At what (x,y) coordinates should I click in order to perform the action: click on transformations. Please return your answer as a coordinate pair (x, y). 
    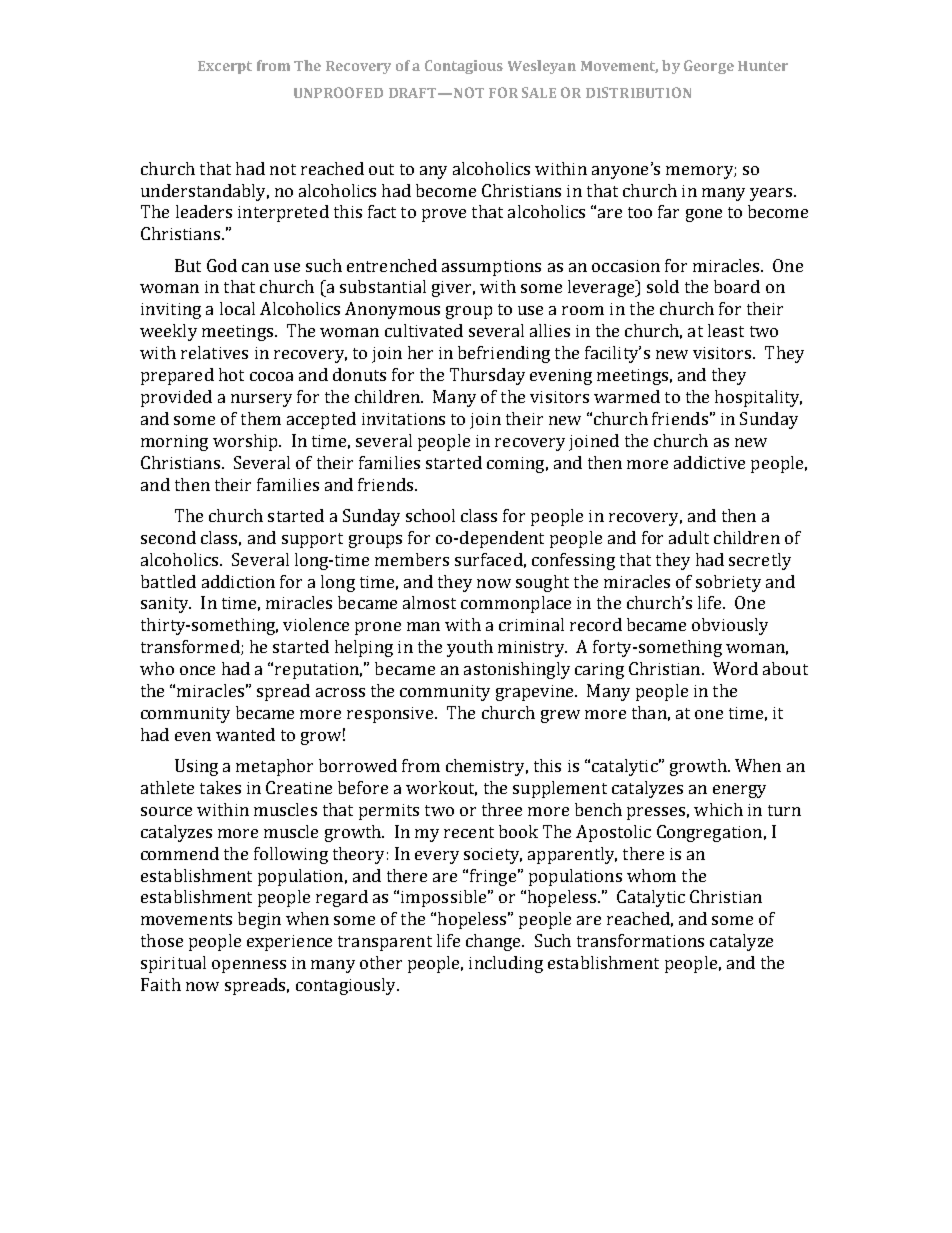
    Looking at the image, I should click on (640, 940).
